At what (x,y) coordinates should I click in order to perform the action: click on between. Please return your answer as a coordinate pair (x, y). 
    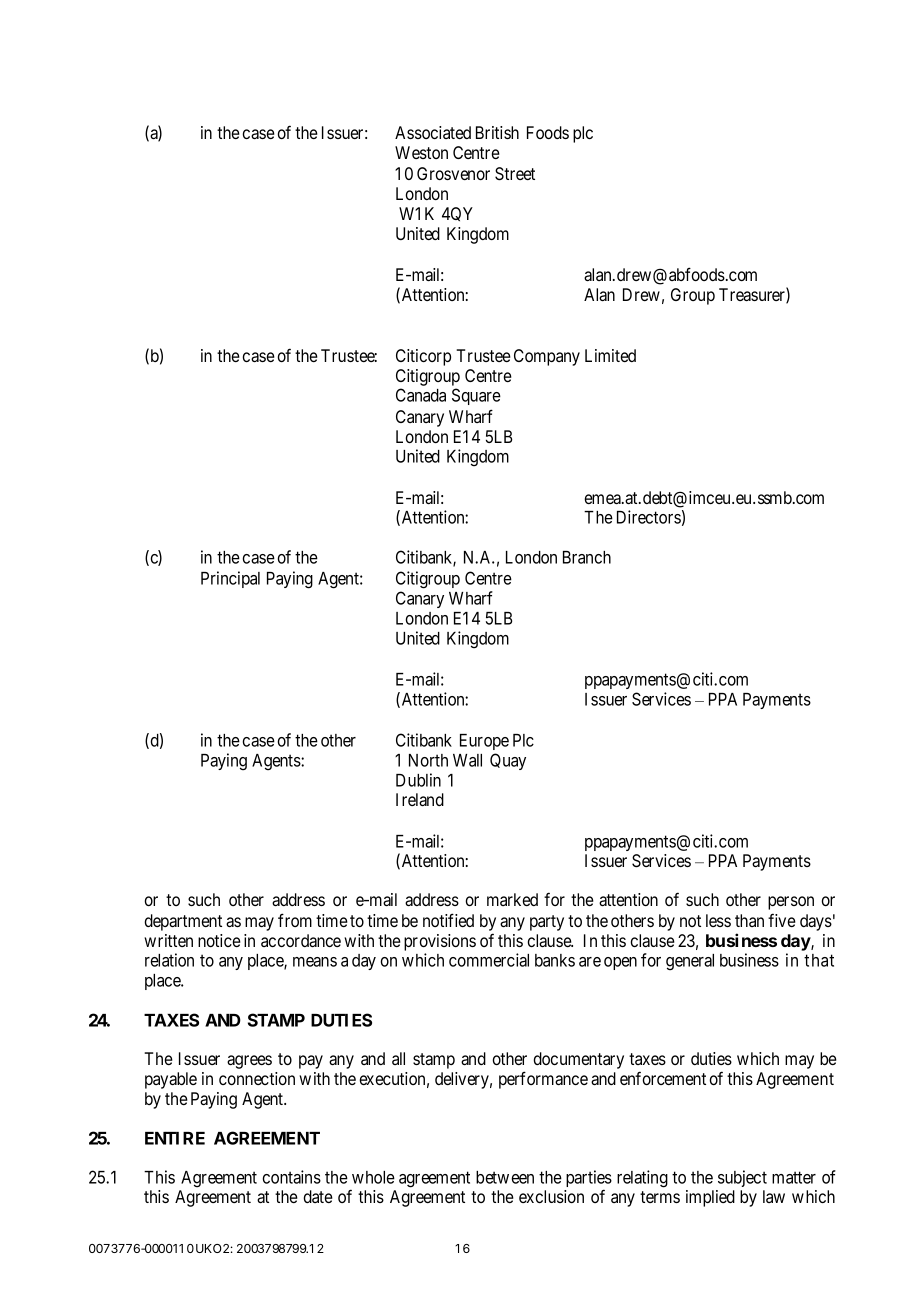
    Looking at the image, I should click on (505, 1177).
